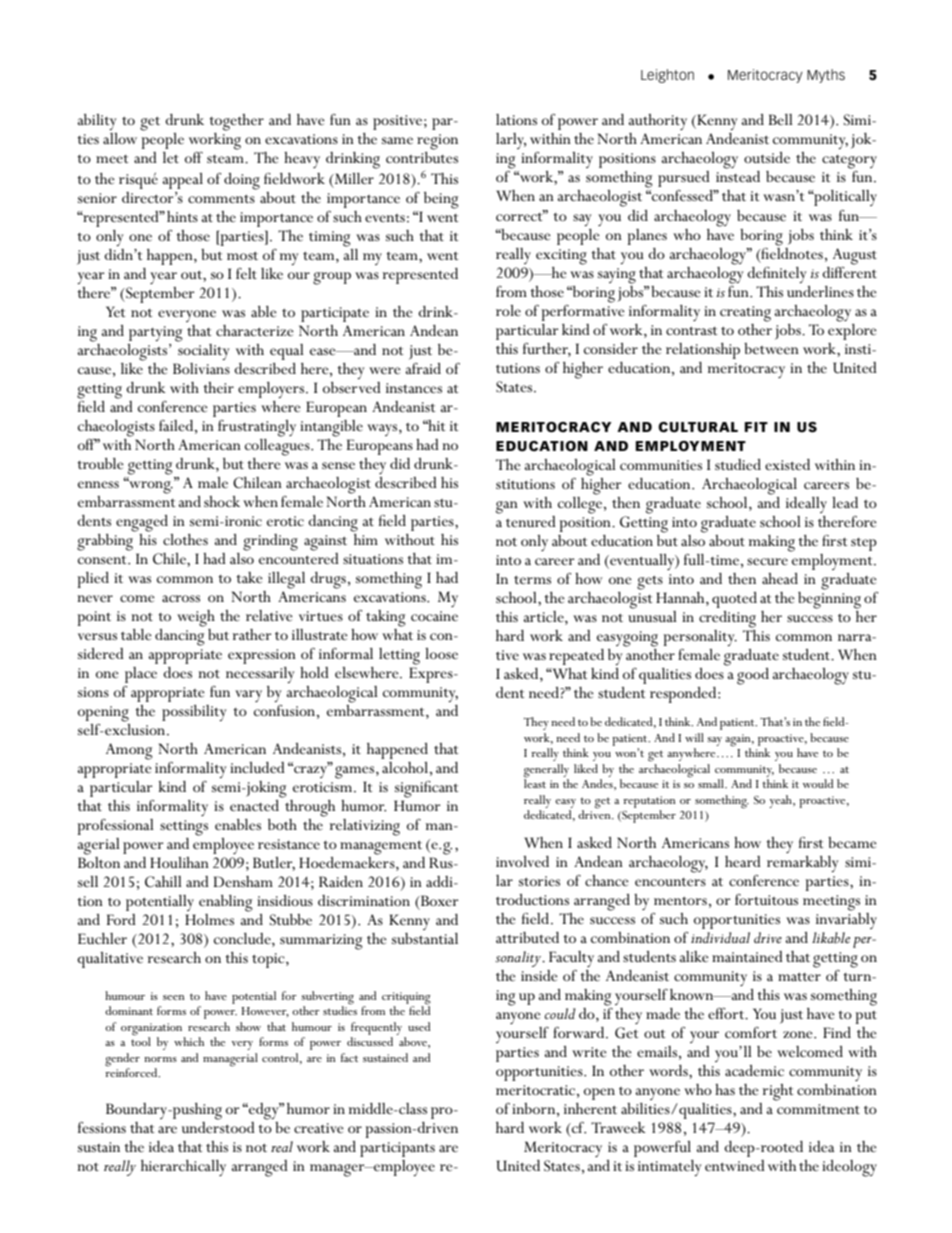  What do you see at coordinates (781, 119) in the image?
I see `Bell` at bounding box center [781, 119].
